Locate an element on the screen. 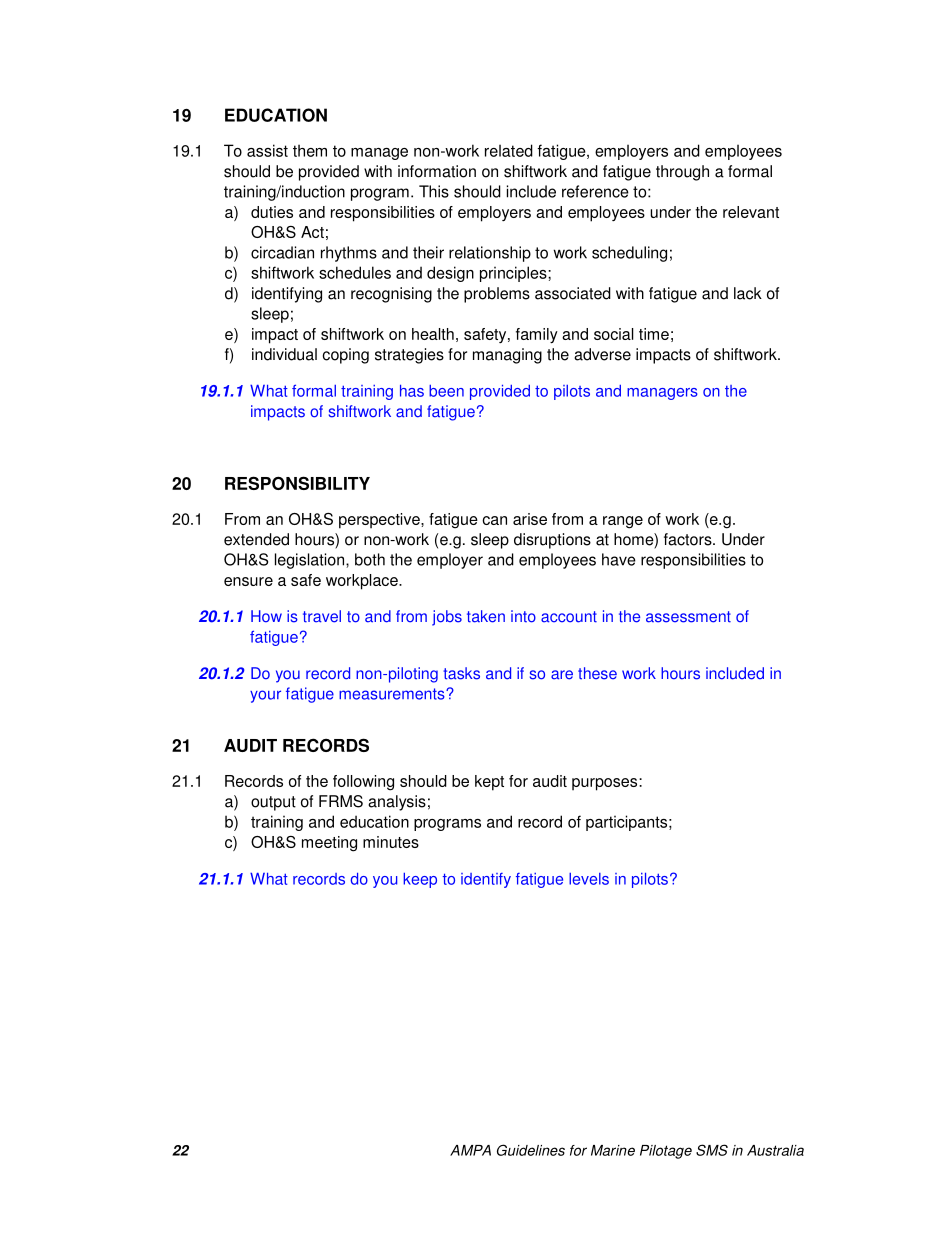 This screenshot has height=1233, width=952. them is located at coordinates (310, 150).
